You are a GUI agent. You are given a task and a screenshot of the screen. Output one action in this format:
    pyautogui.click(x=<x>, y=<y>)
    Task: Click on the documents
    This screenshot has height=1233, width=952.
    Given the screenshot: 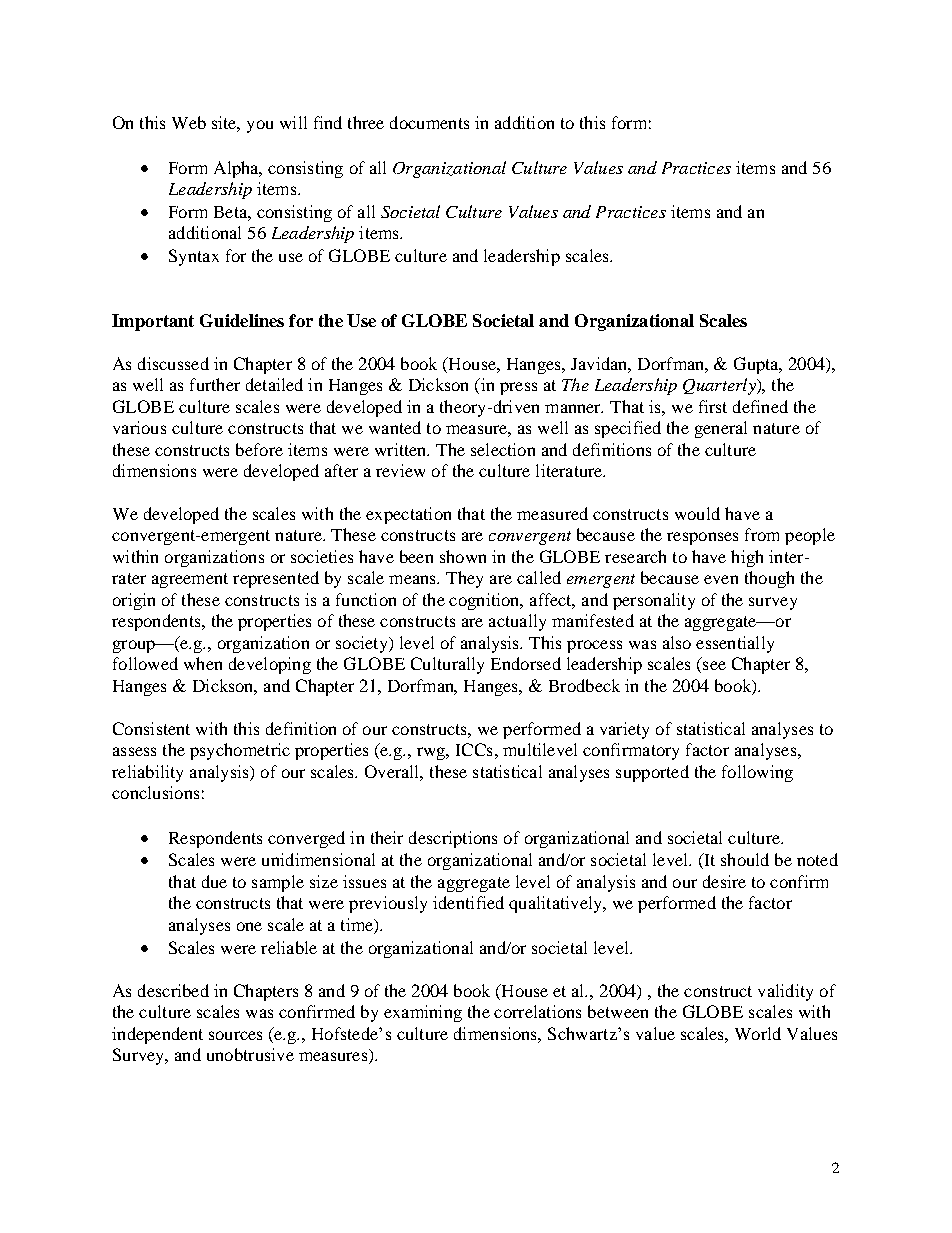 What is the action you would take?
    pyautogui.click(x=429, y=122)
